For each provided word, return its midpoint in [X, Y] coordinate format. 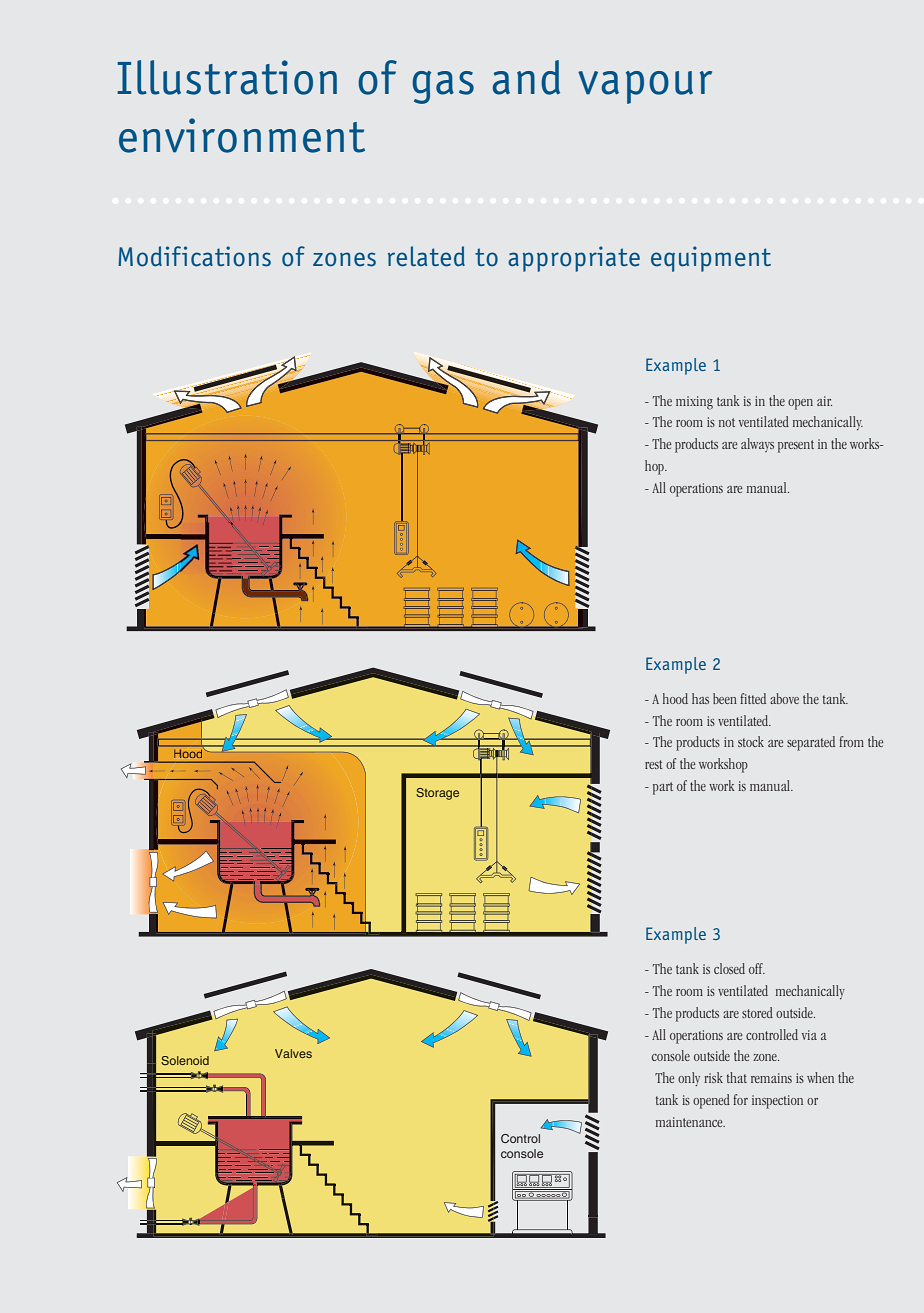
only [689, 1079]
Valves [293, 1053]
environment [242, 135]
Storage [437, 794]
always [757, 445]
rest [654, 764]
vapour [645, 87]
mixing [694, 403]
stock [751, 741]
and [526, 77]
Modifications [194, 256]
